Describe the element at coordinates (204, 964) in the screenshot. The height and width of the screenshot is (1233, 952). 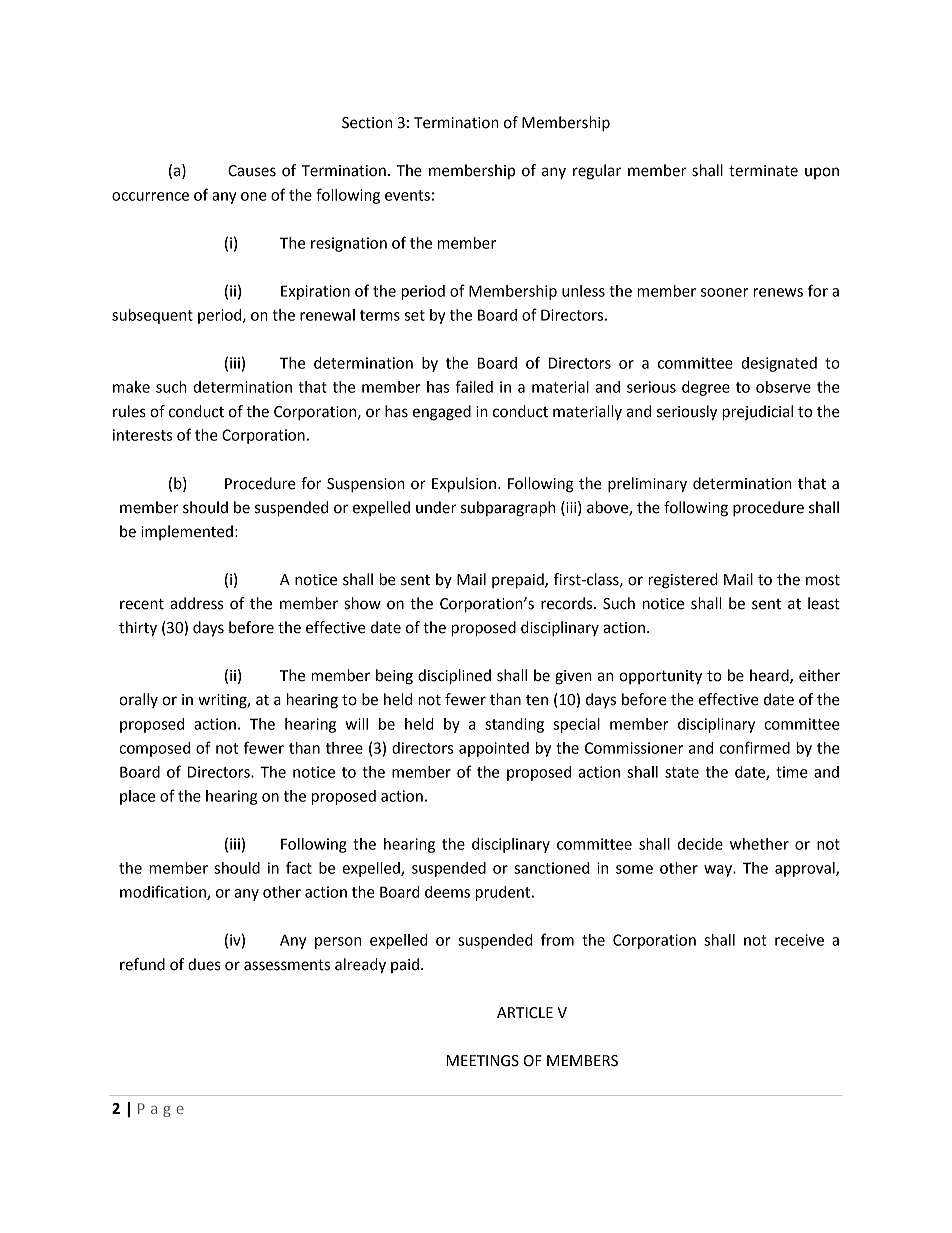
I see `dues` at that location.
